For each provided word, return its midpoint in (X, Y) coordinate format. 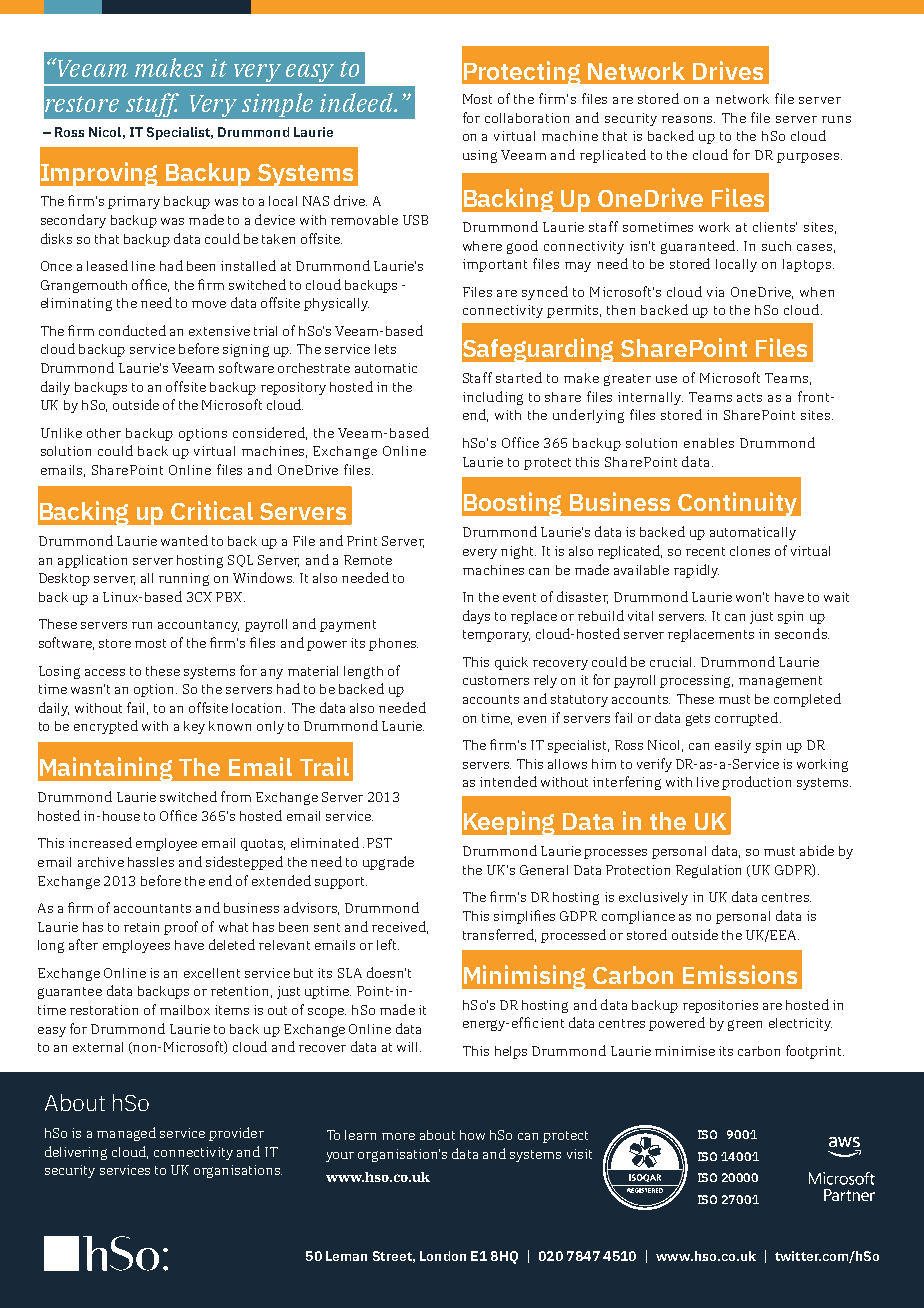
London (443, 1256)
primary (134, 202)
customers (496, 680)
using (480, 156)
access (105, 672)
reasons (688, 119)
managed (126, 1134)
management (780, 682)
